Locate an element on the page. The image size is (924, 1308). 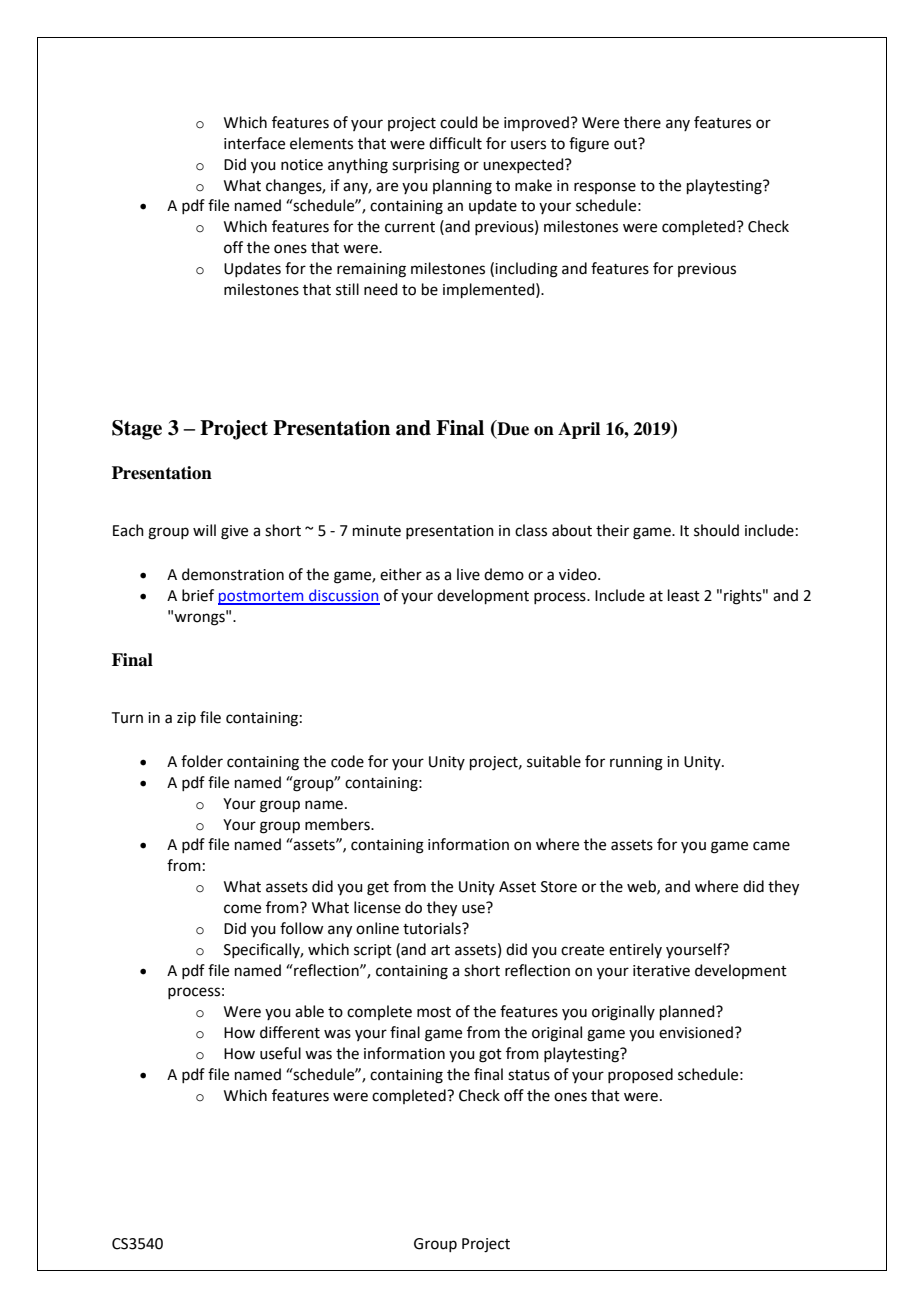
useful is located at coordinates (280, 1053).
